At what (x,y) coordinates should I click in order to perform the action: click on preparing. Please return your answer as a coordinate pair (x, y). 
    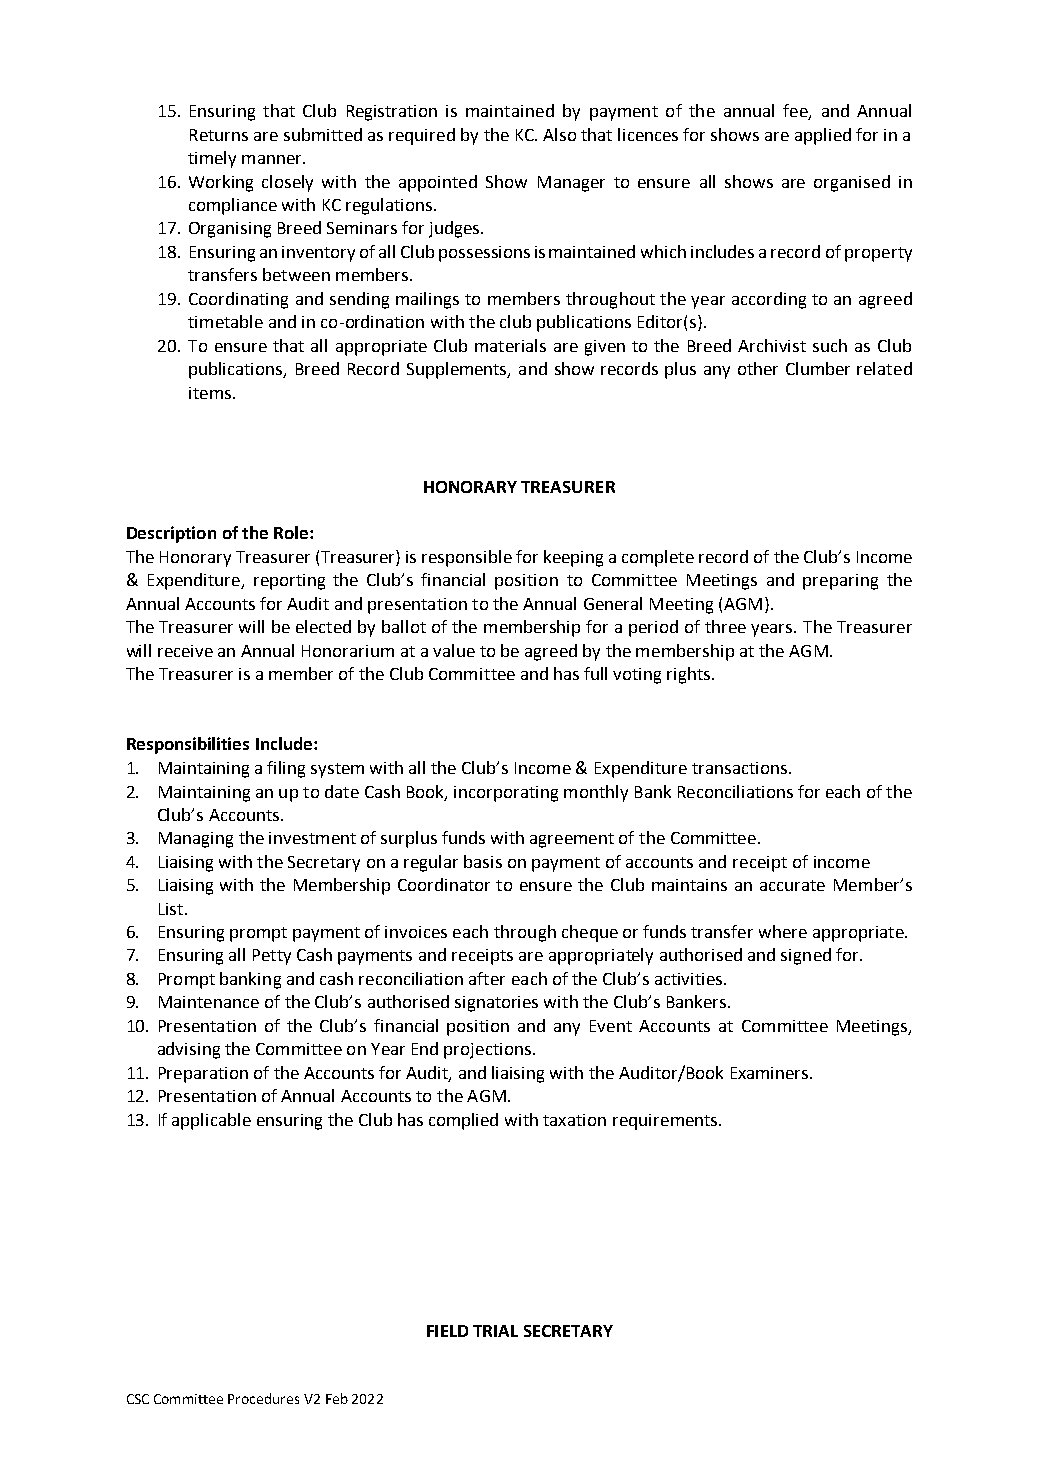
    Looking at the image, I should click on (840, 582).
